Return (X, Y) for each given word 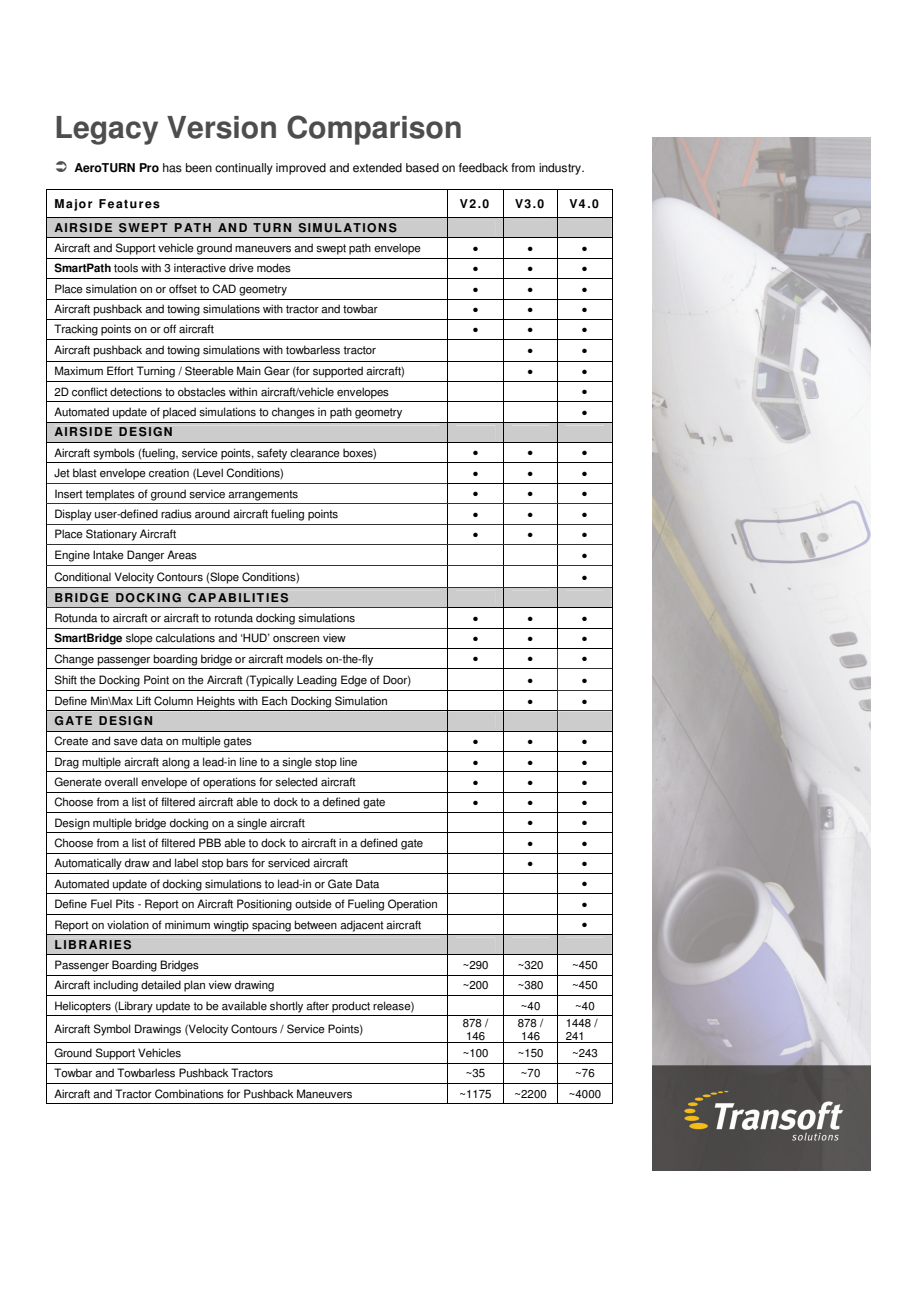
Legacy (107, 130)
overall (121, 782)
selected (296, 782)
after (317, 1006)
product (351, 1007)
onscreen (296, 639)
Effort (120, 371)
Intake (108, 555)
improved (301, 169)
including (116, 986)
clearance (315, 453)
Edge (354, 681)
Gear (277, 371)
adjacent (362, 926)
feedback (483, 168)
